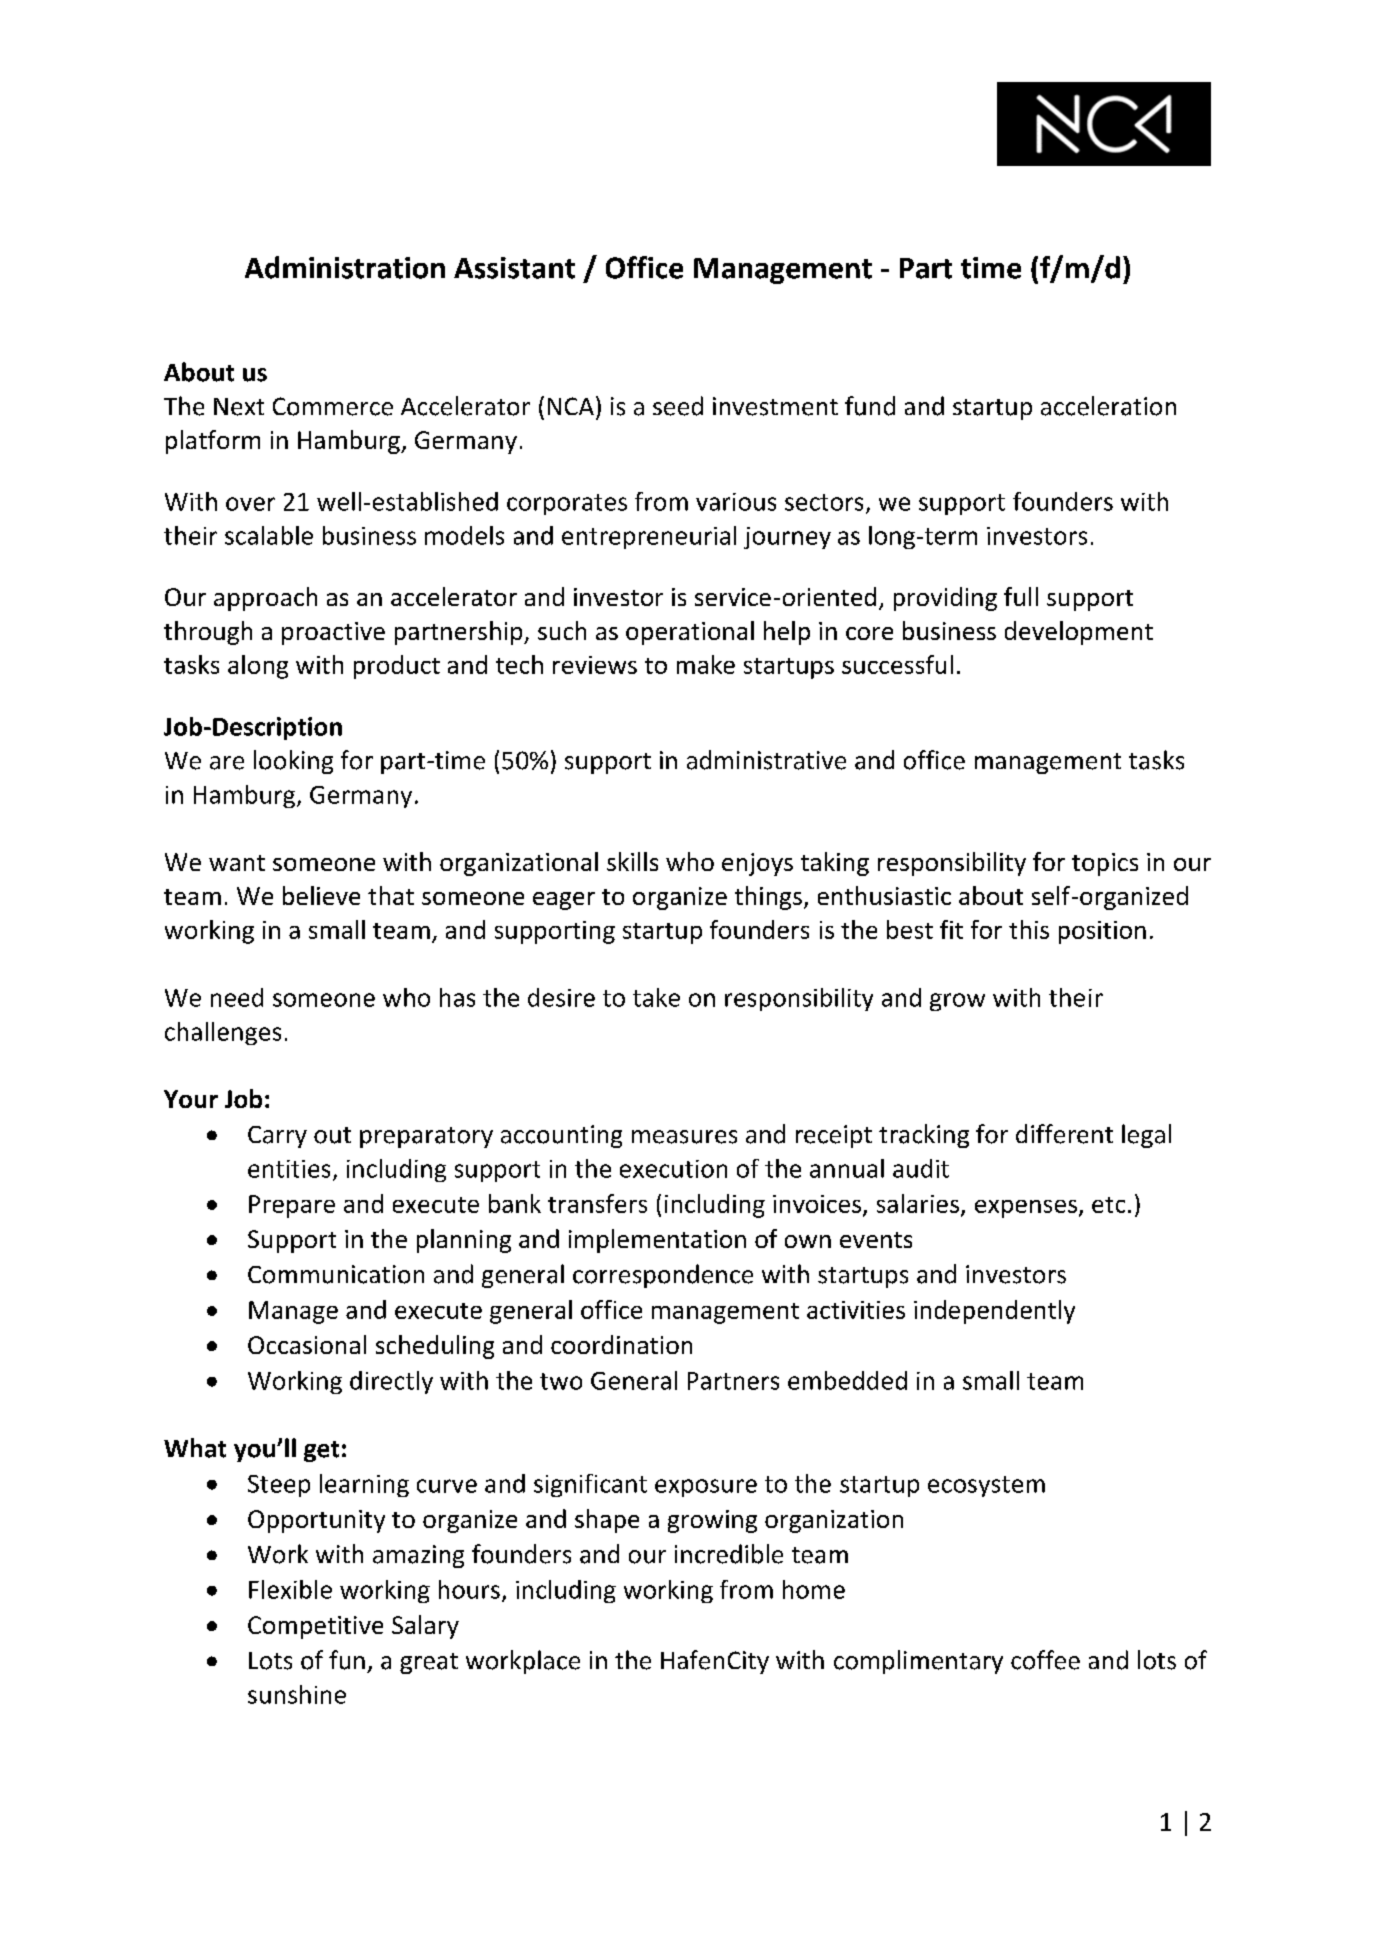 The image size is (1376, 1947). I want to click on take, so click(656, 997).
